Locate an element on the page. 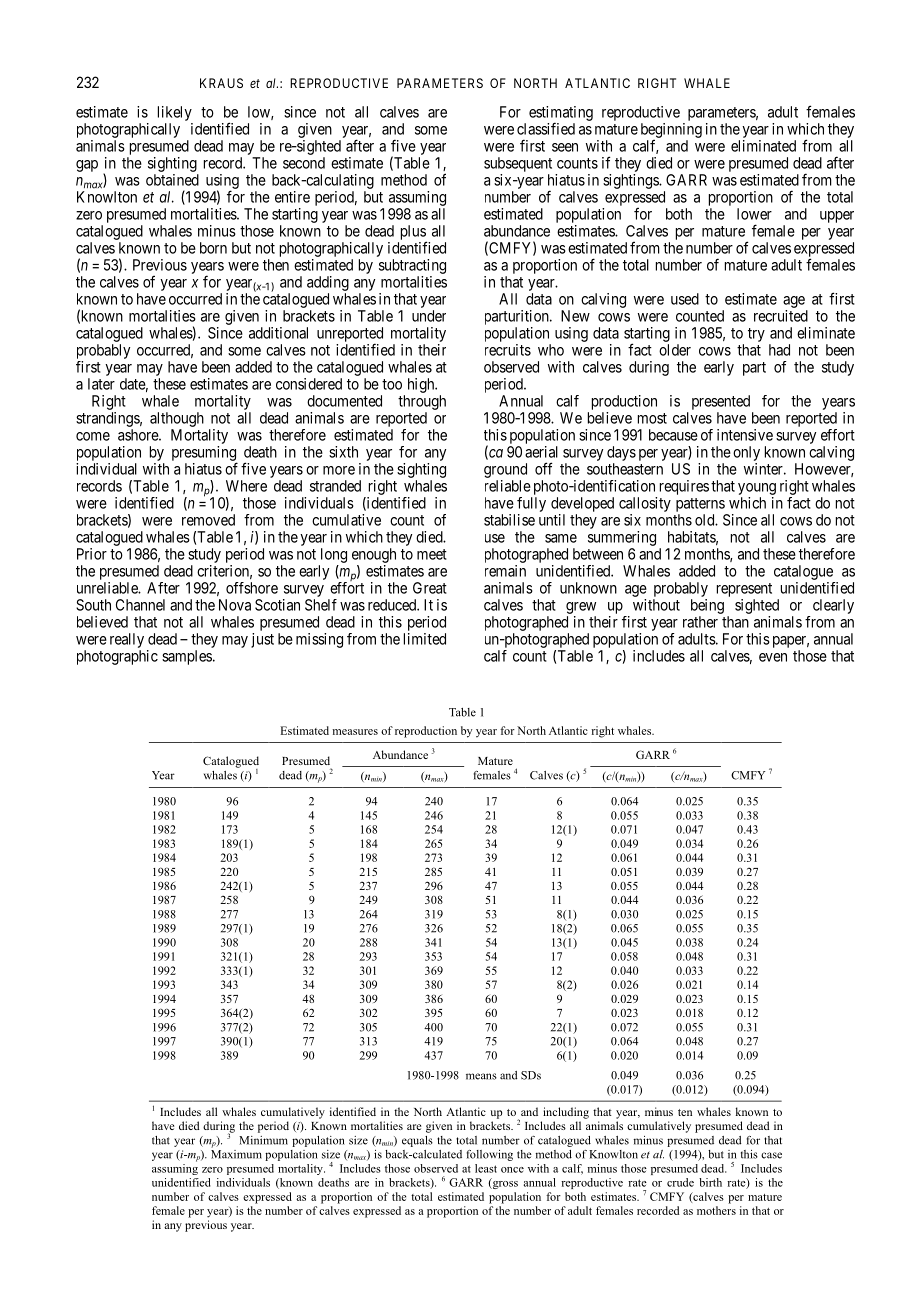 This document has width=924, height=1308. limited is located at coordinates (425, 639).
